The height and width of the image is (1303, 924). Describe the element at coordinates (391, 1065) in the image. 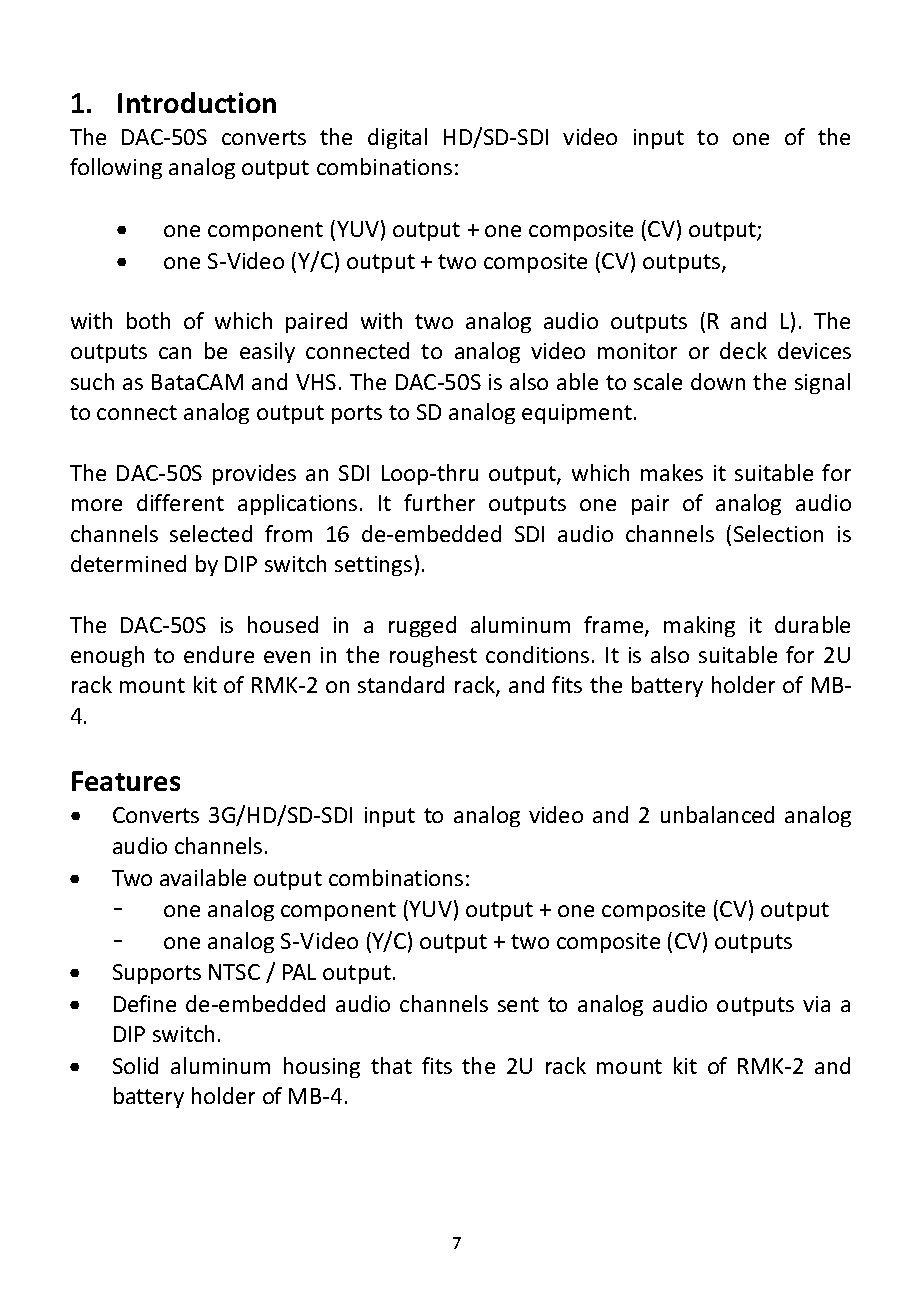

I see `that` at that location.
